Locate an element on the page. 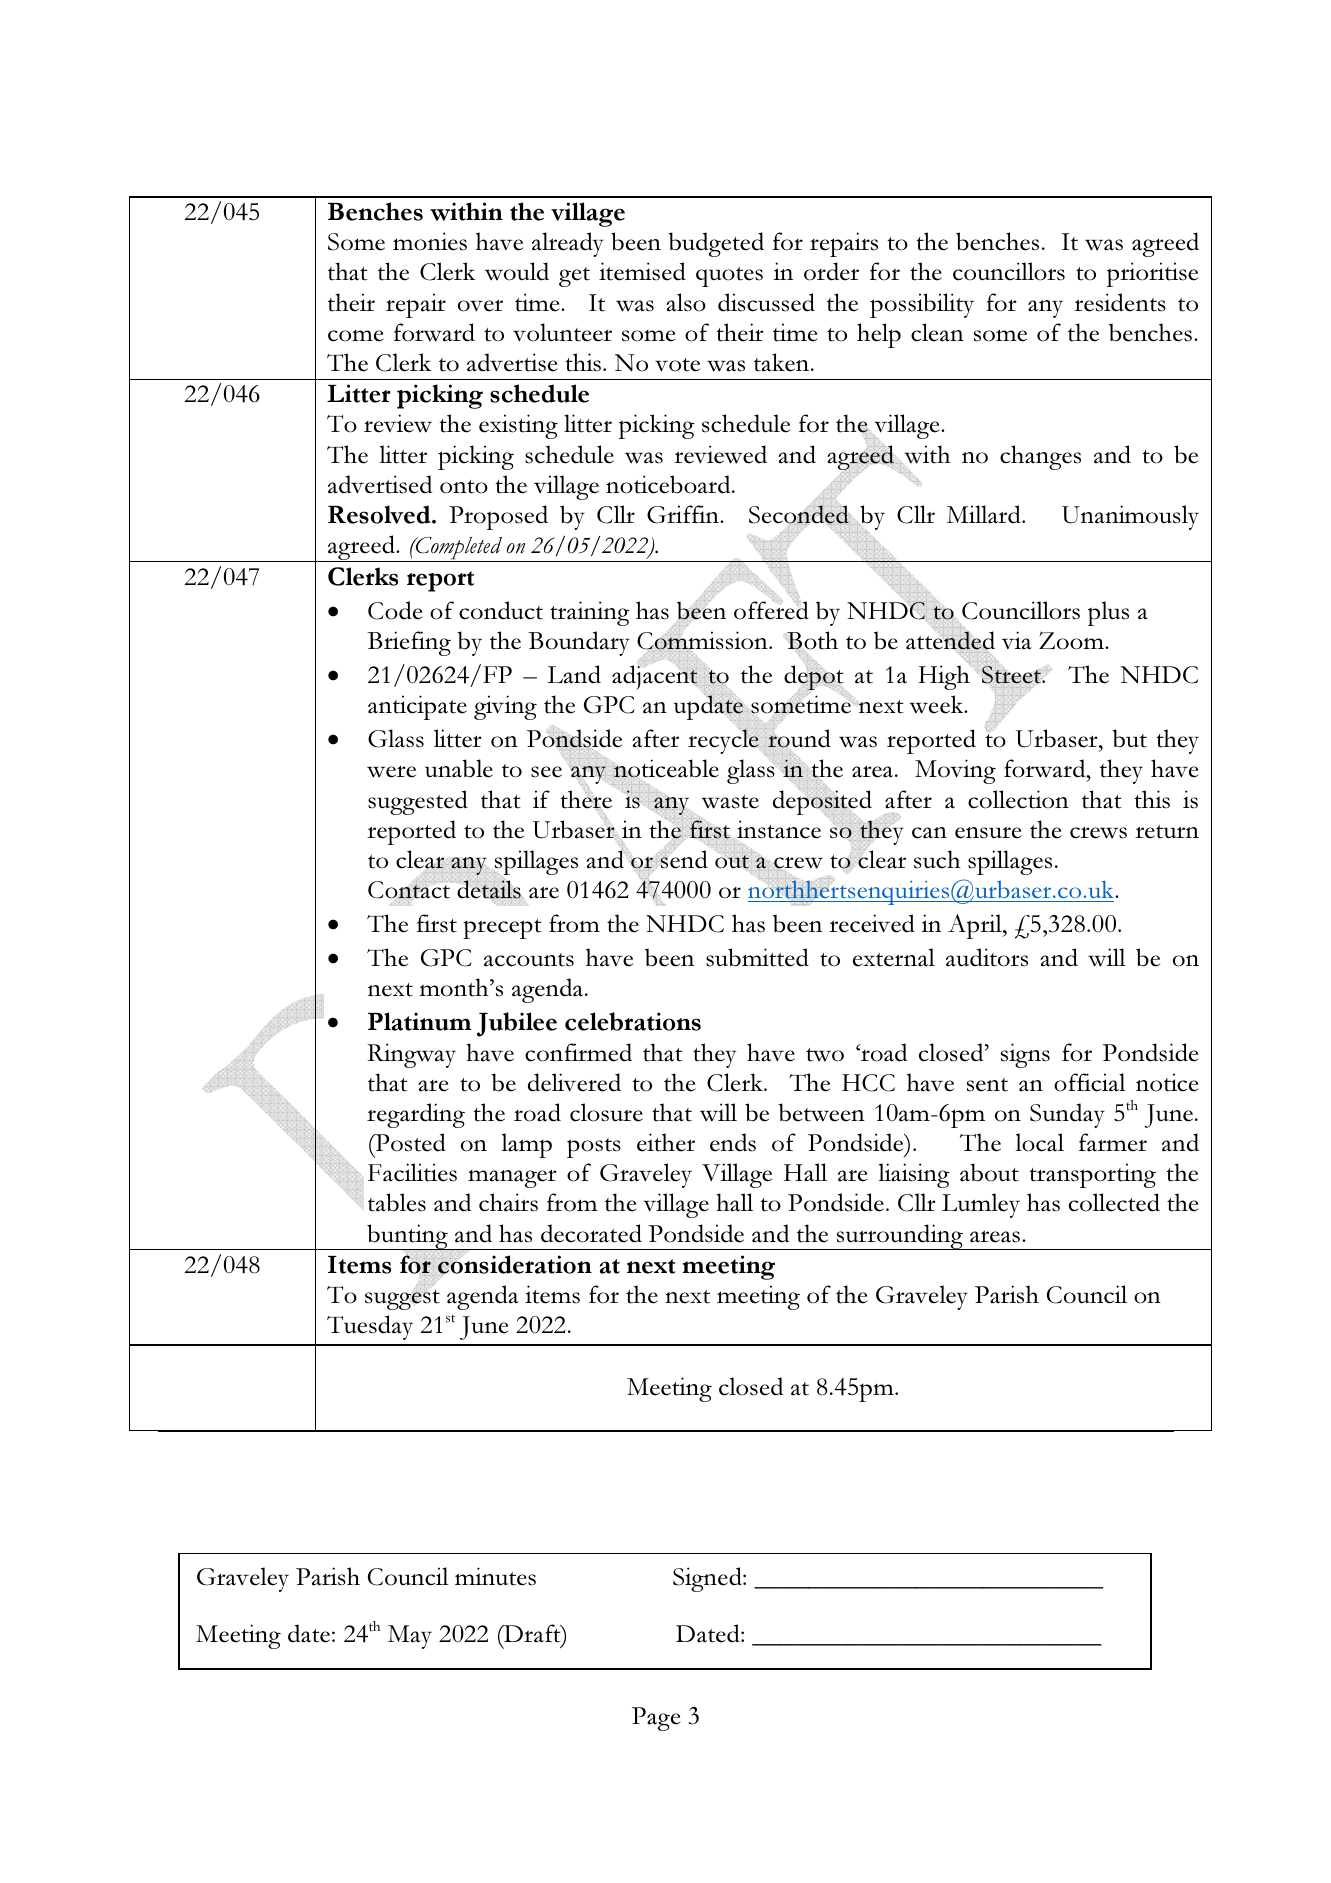  over is located at coordinates (480, 306).
